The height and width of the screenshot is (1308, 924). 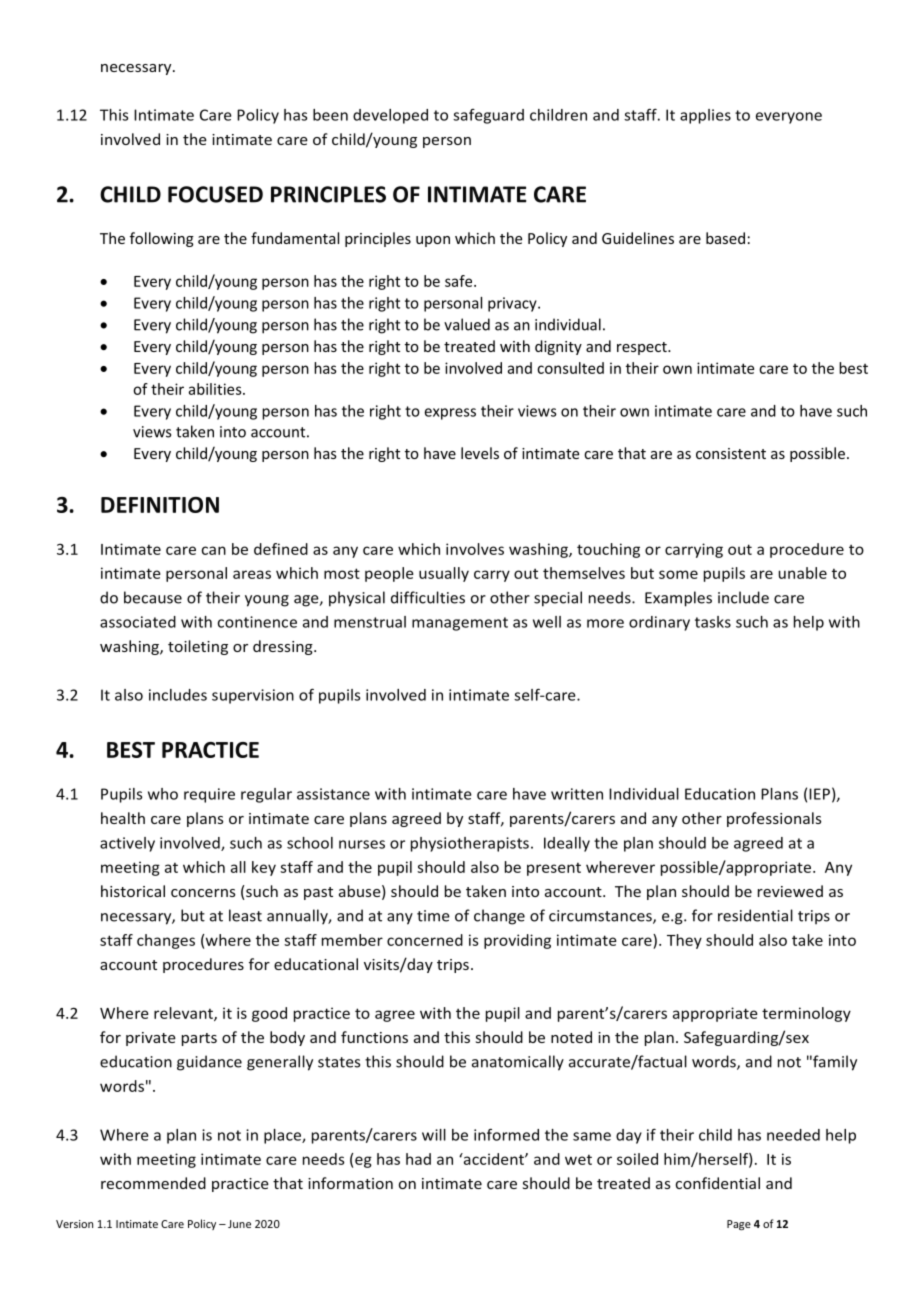 I want to click on had, so click(x=418, y=1159).
